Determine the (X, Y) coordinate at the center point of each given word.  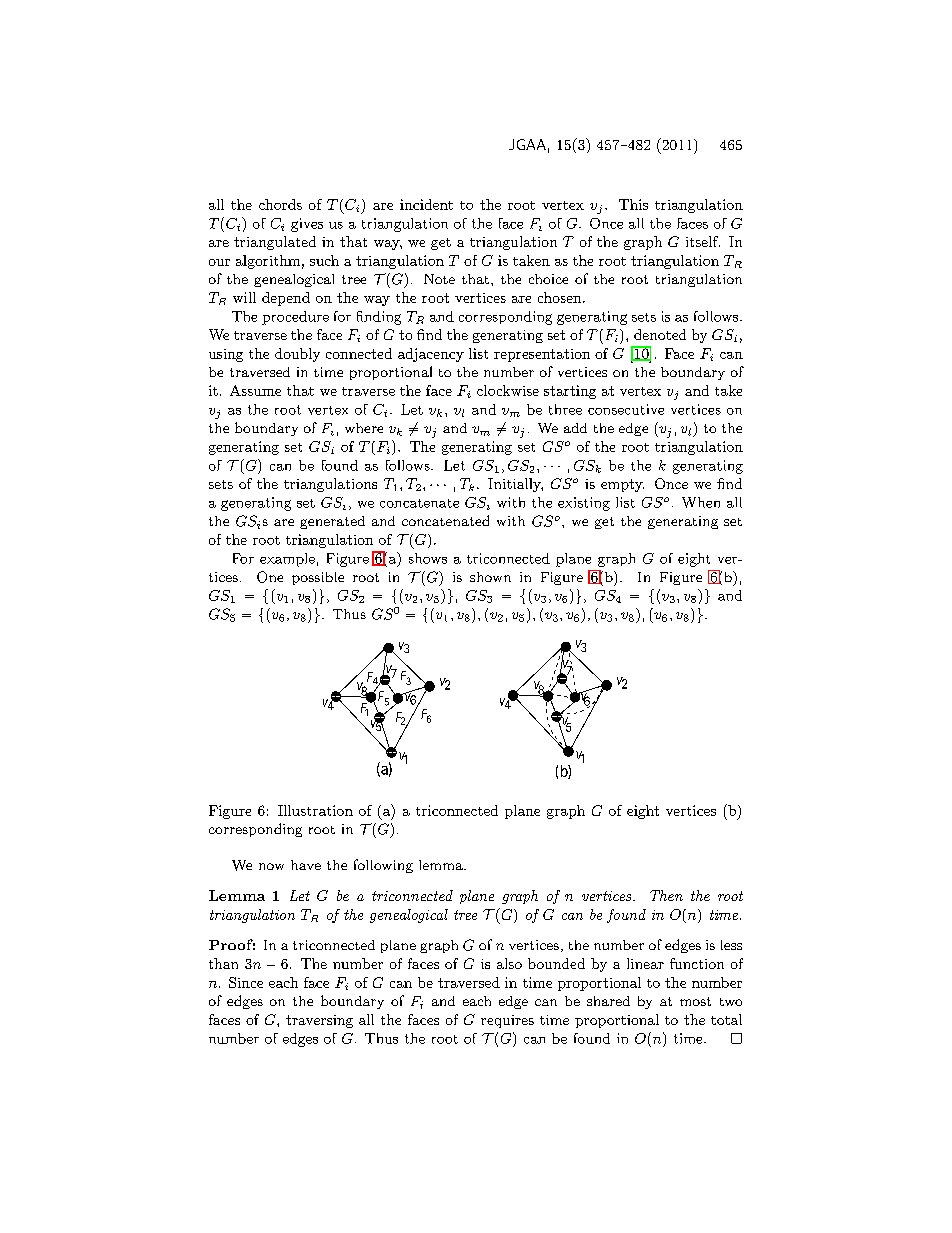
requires (507, 1021)
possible (318, 578)
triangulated (275, 243)
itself (703, 241)
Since (246, 982)
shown (490, 577)
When (701, 502)
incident (426, 204)
